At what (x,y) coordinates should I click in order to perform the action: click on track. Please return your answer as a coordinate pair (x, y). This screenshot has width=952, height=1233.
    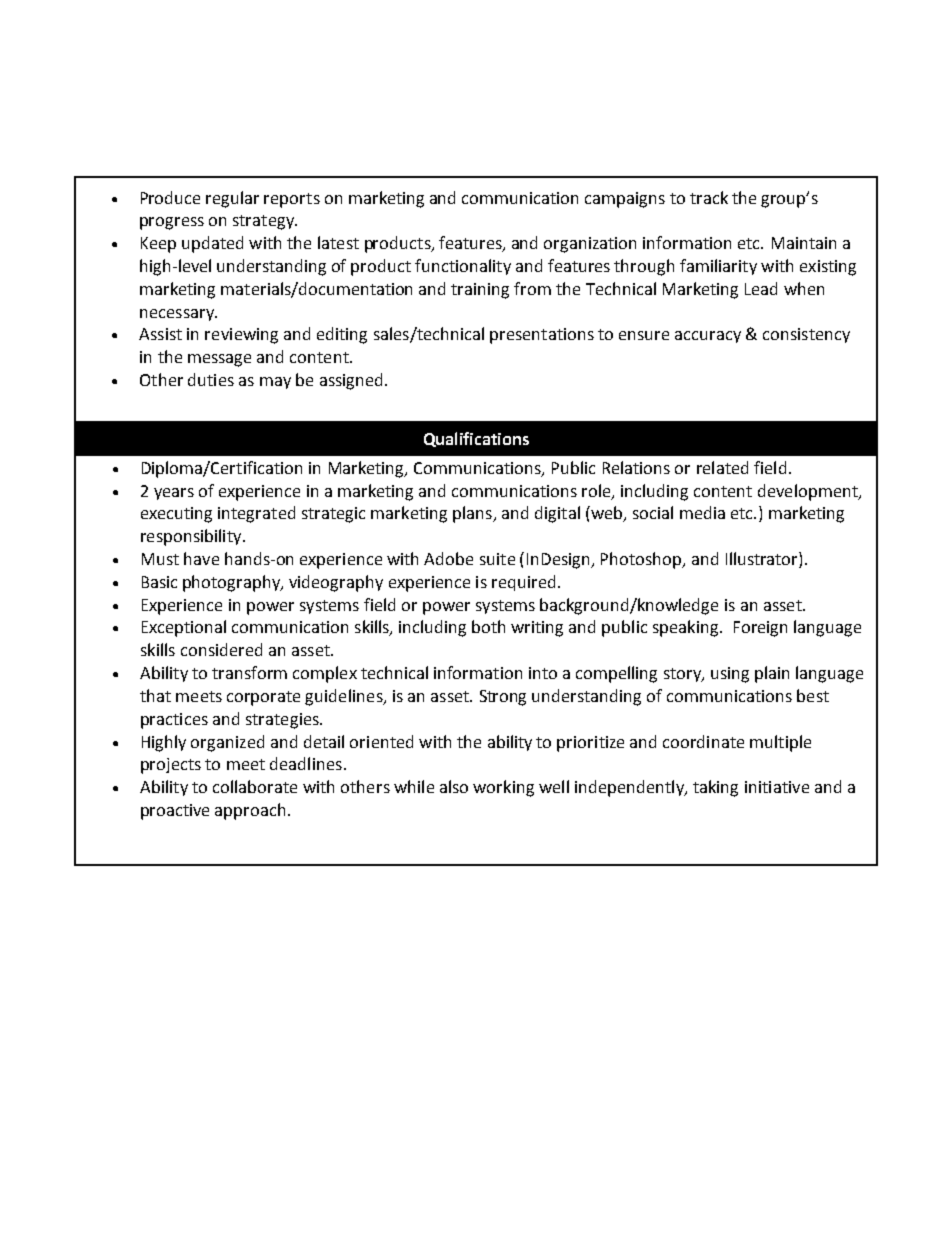
    Looking at the image, I should click on (709, 197).
